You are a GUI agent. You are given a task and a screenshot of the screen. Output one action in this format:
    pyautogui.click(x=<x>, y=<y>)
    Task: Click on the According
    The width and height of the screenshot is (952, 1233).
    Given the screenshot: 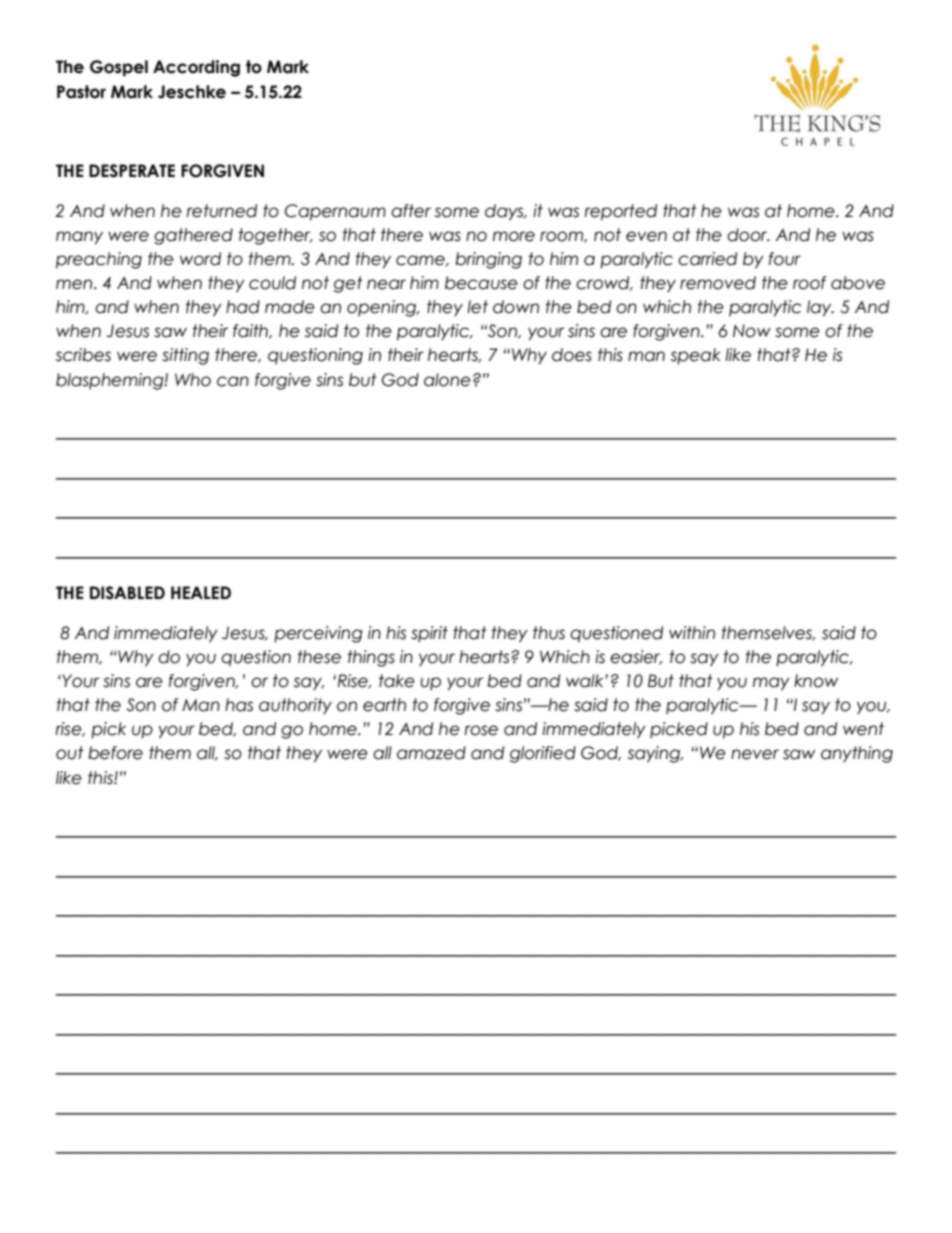 What is the action you would take?
    pyautogui.click(x=196, y=68)
